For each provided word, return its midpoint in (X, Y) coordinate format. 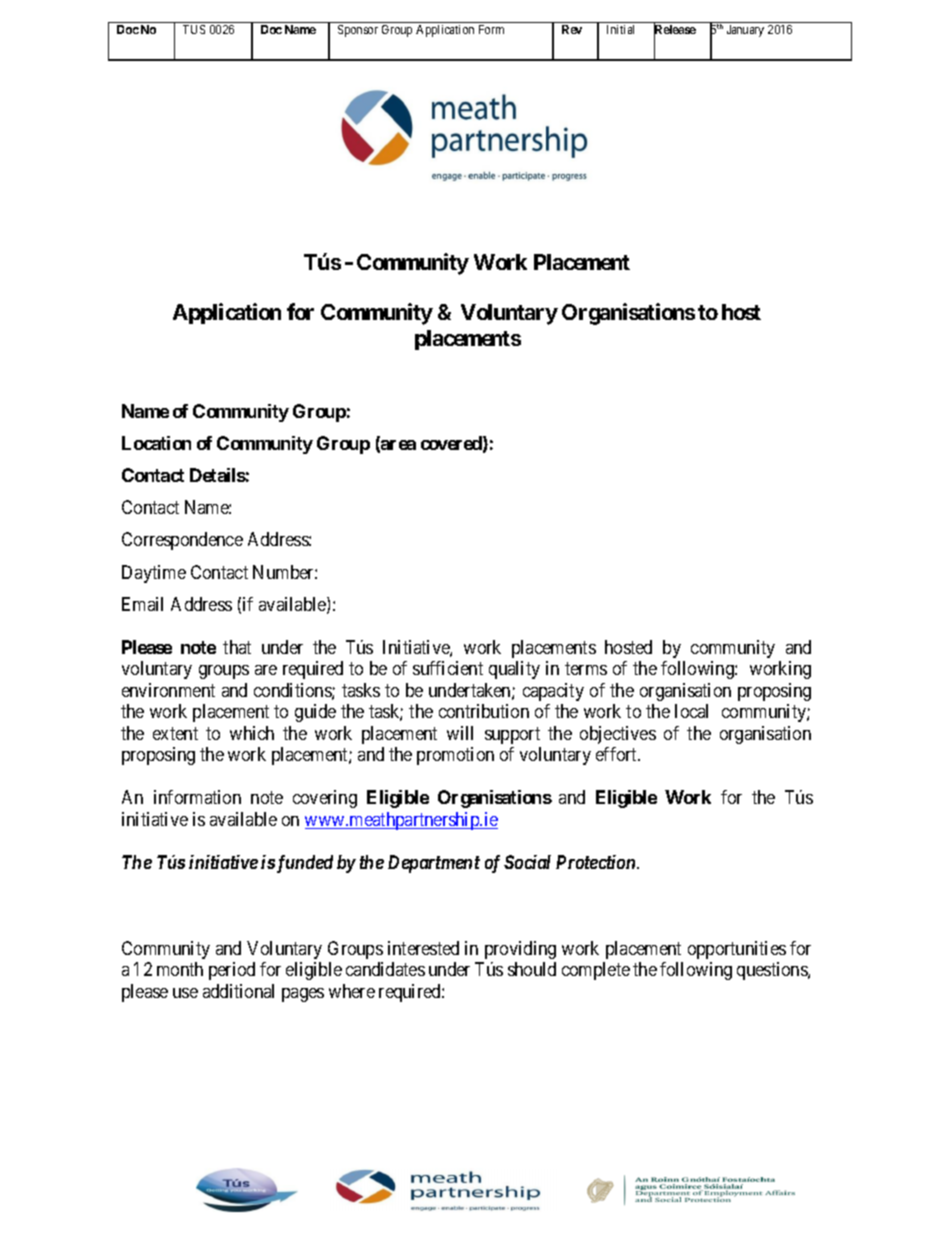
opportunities (737, 950)
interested (423, 948)
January (745, 31)
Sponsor (358, 31)
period (232, 971)
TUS (194, 29)
